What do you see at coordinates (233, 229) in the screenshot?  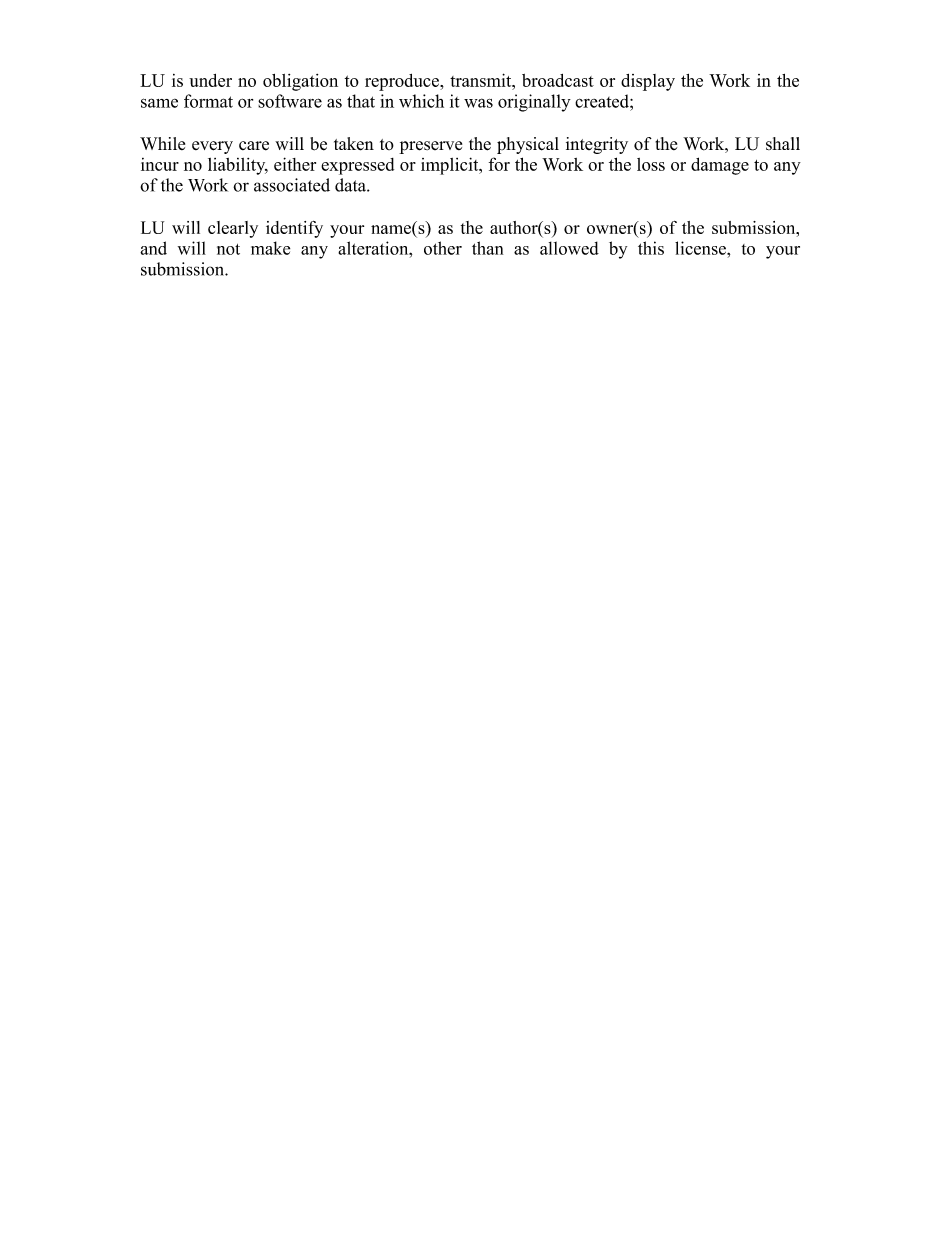 I see `clearly` at bounding box center [233, 229].
